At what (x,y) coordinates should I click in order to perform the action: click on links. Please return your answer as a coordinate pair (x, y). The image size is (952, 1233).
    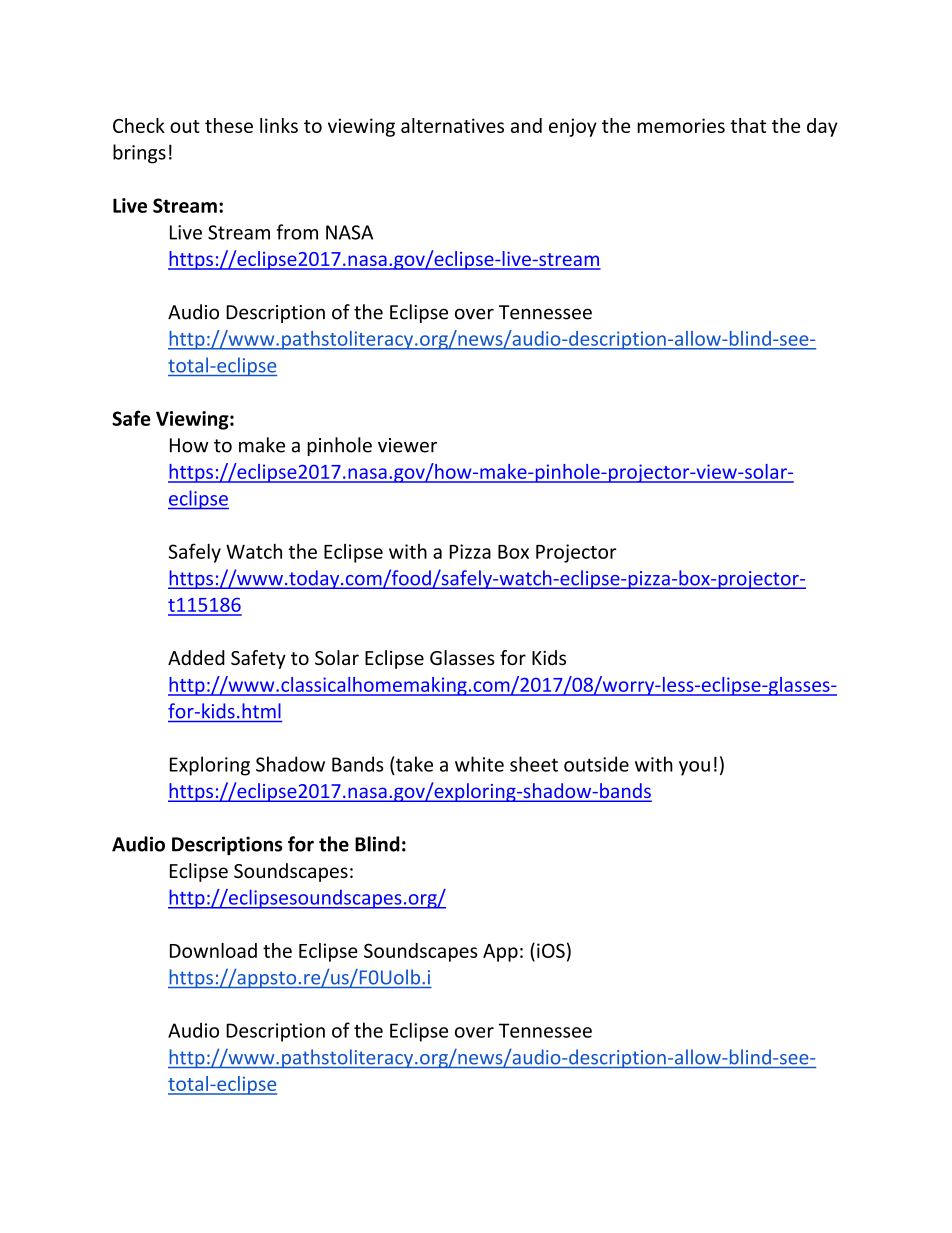
    Looking at the image, I should click on (279, 125).
